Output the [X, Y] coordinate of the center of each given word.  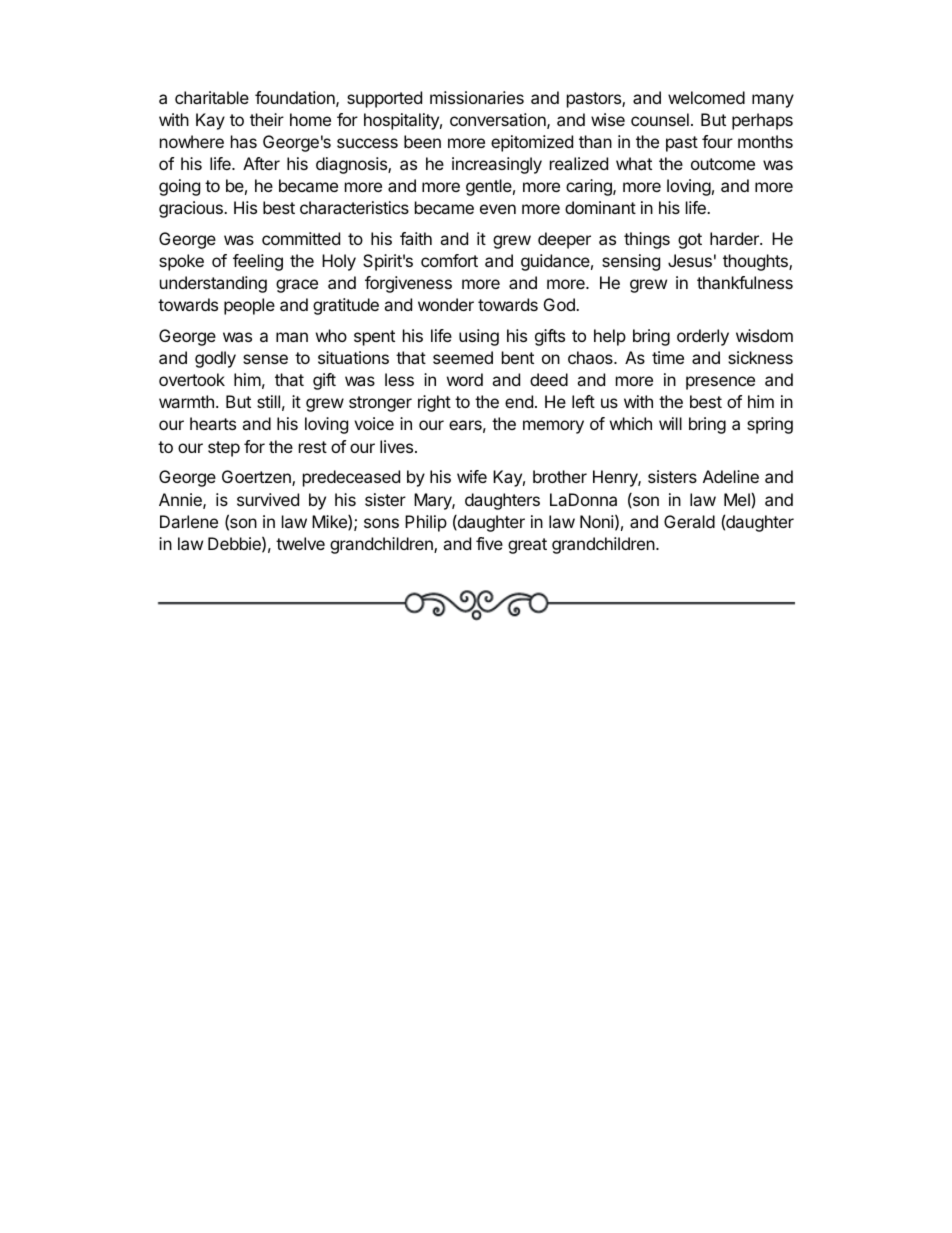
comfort [449, 260]
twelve [300, 543]
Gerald [689, 521]
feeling [258, 262]
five [489, 543]
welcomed [706, 97]
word [465, 379]
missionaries [477, 97]
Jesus [690, 260]
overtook [192, 379]
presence [720, 383]
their [267, 119]
